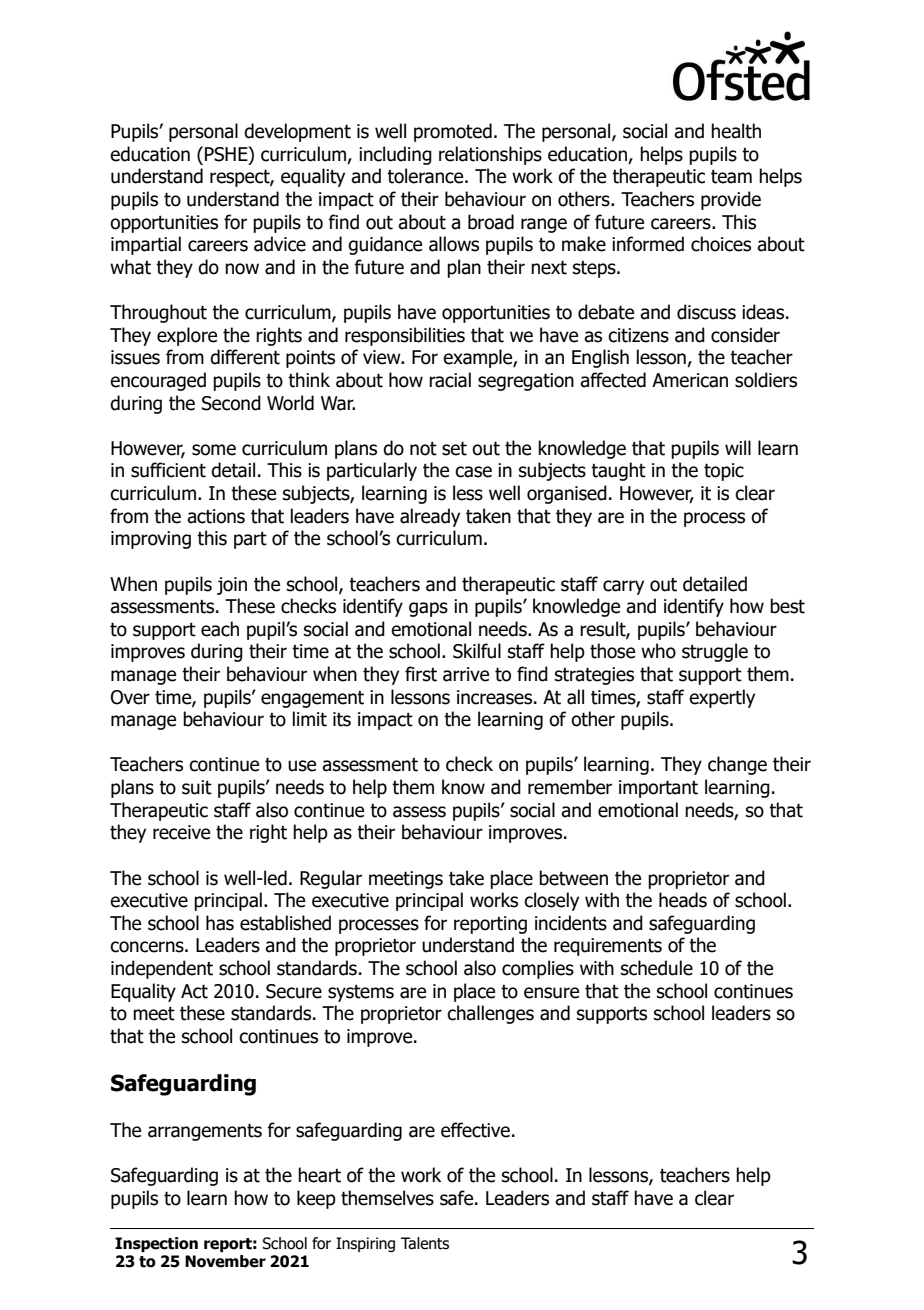 The image size is (924, 1310). What do you see at coordinates (225, 1261) in the document?
I see `November` at bounding box center [225, 1261].
